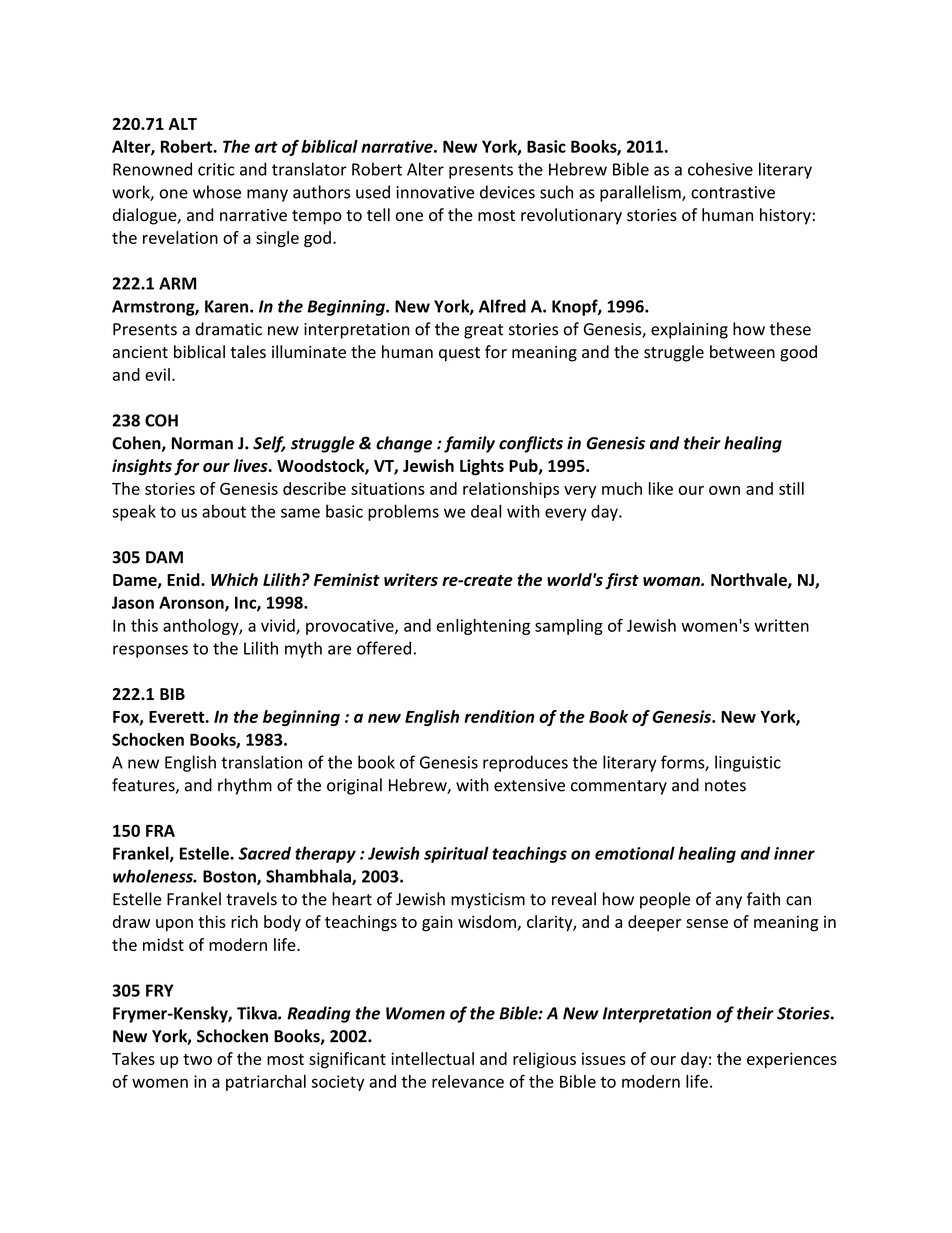 This screenshot has width=952, height=1233. What do you see at coordinates (261, 762) in the screenshot?
I see `translation` at bounding box center [261, 762].
